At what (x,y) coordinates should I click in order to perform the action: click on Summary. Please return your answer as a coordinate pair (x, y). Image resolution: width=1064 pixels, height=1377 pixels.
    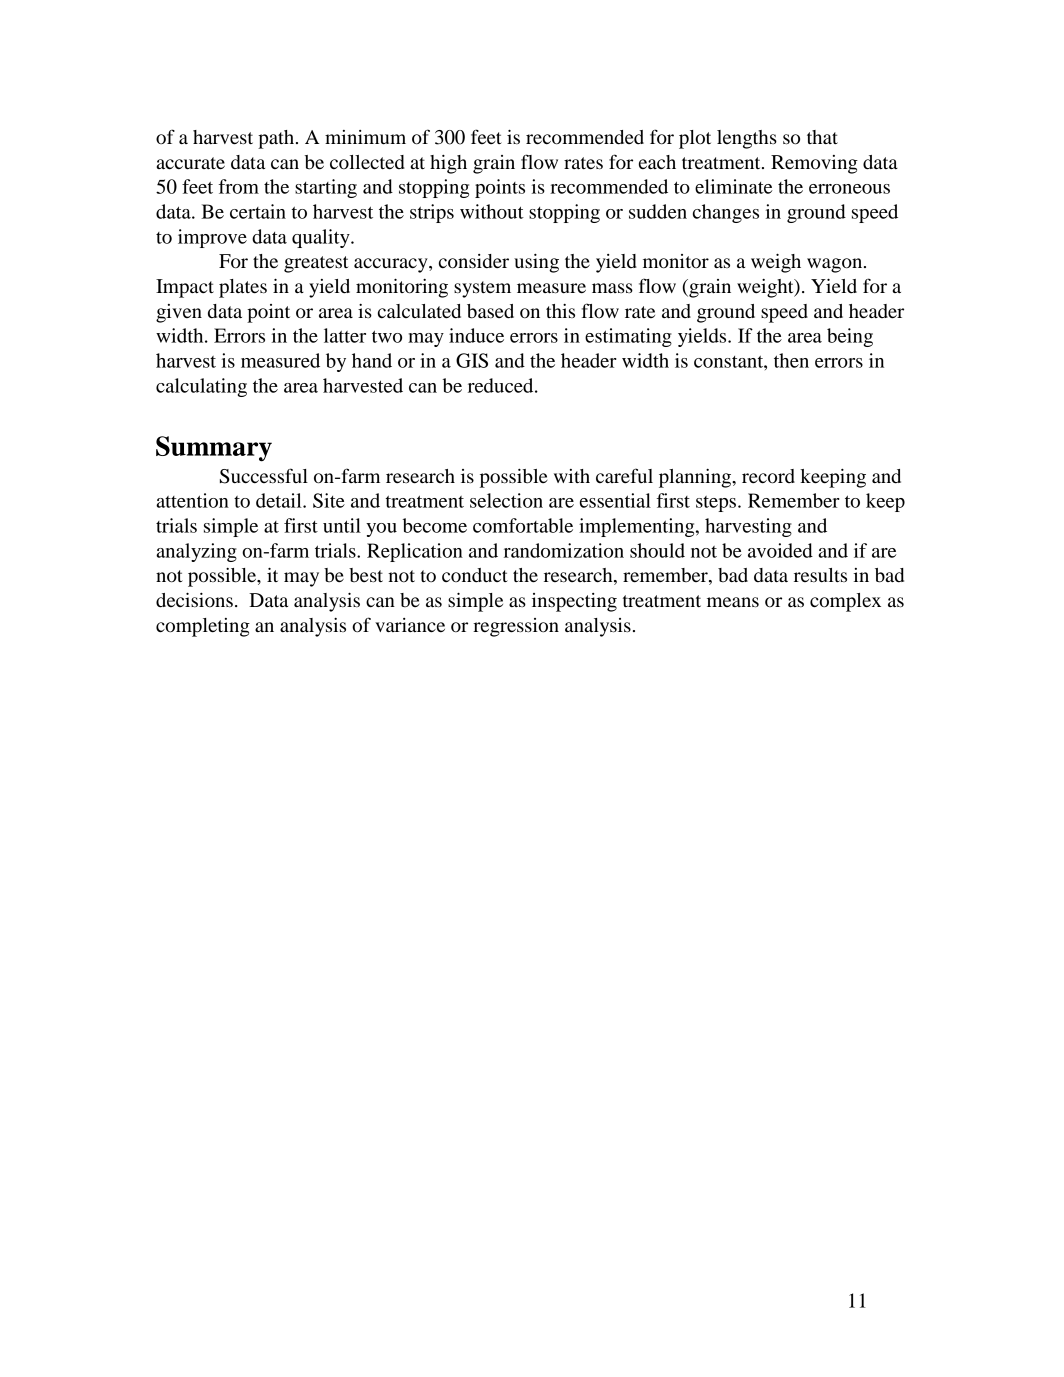
    Looking at the image, I should click on (214, 449).
